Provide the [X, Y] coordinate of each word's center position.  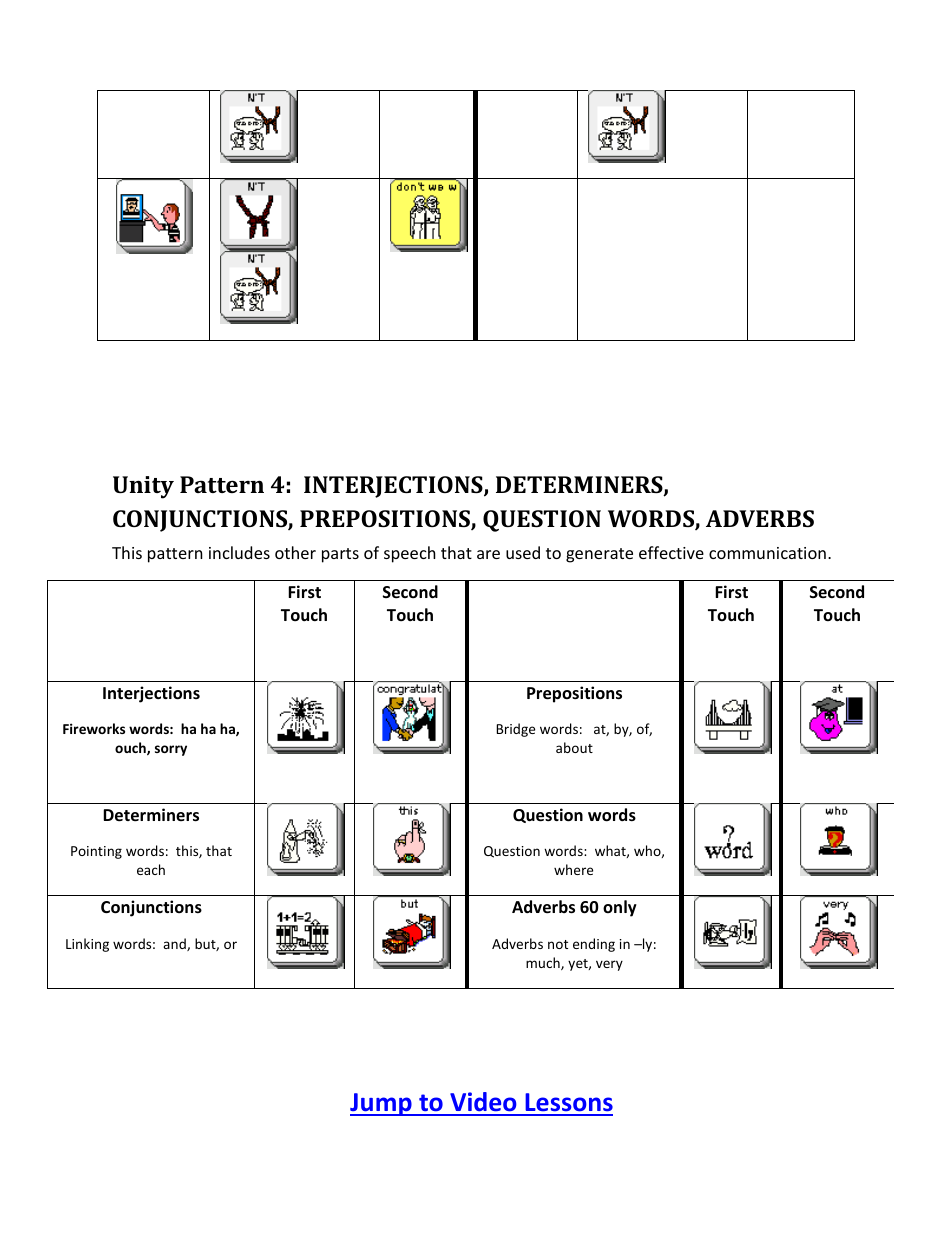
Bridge [515, 730]
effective [671, 552]
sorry [171, 750]
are [488, 554]
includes [239, 552]
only [620, 908]
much [544, 963]
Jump [382, 1104]
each [151, 869]
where [573, 869]
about [574, 747]
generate [599, 555]
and [175, 944]
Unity [143, 487]
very [609, 965]
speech [410, 554]
